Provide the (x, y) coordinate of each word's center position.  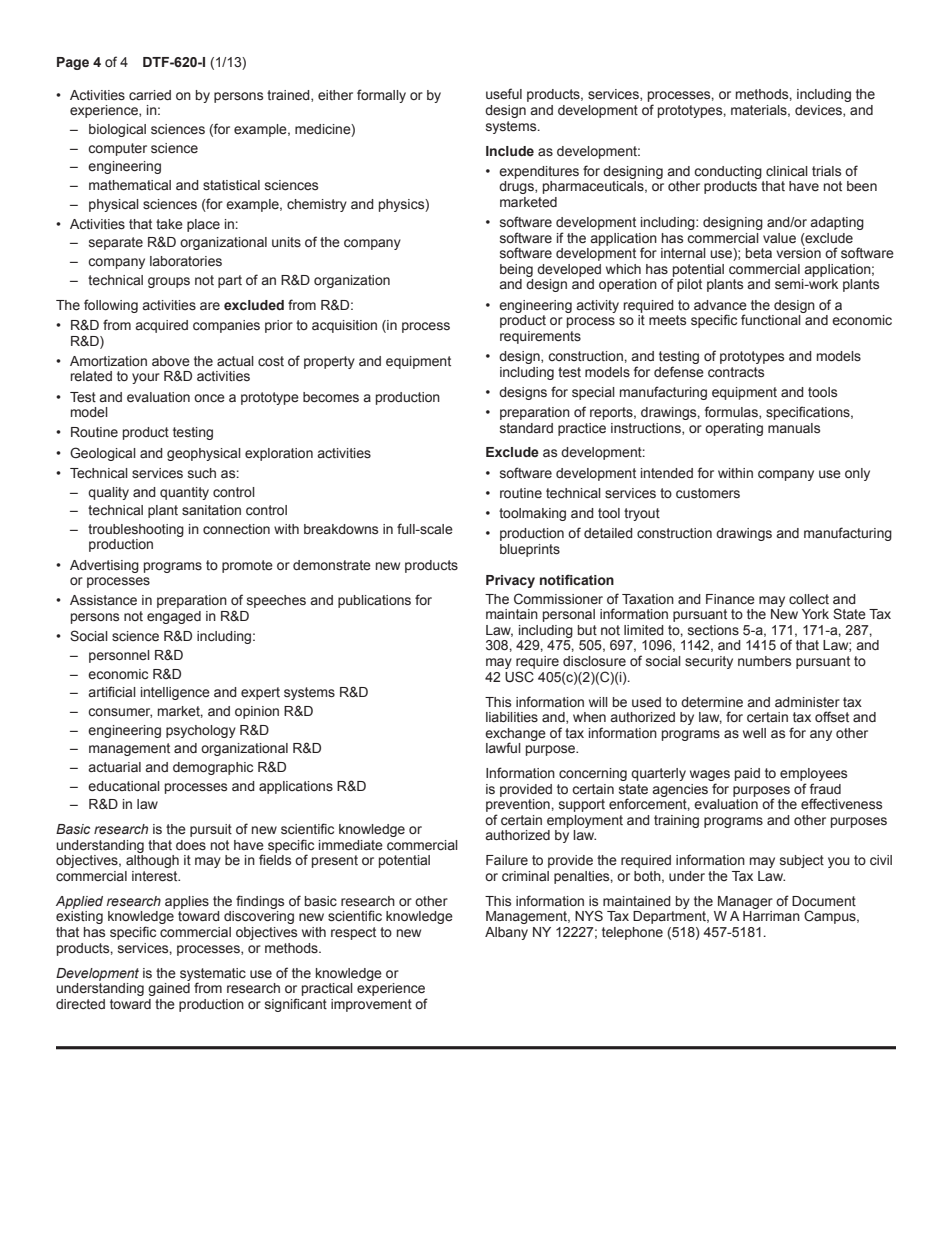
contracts (736, 372)
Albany (506, 933)
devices (819, 111)
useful (504, 94)
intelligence (175, 693)
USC (519, 677)
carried (150, 95)
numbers (764, 661)
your (146, 378)
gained (169, 988)
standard (526, 428)
